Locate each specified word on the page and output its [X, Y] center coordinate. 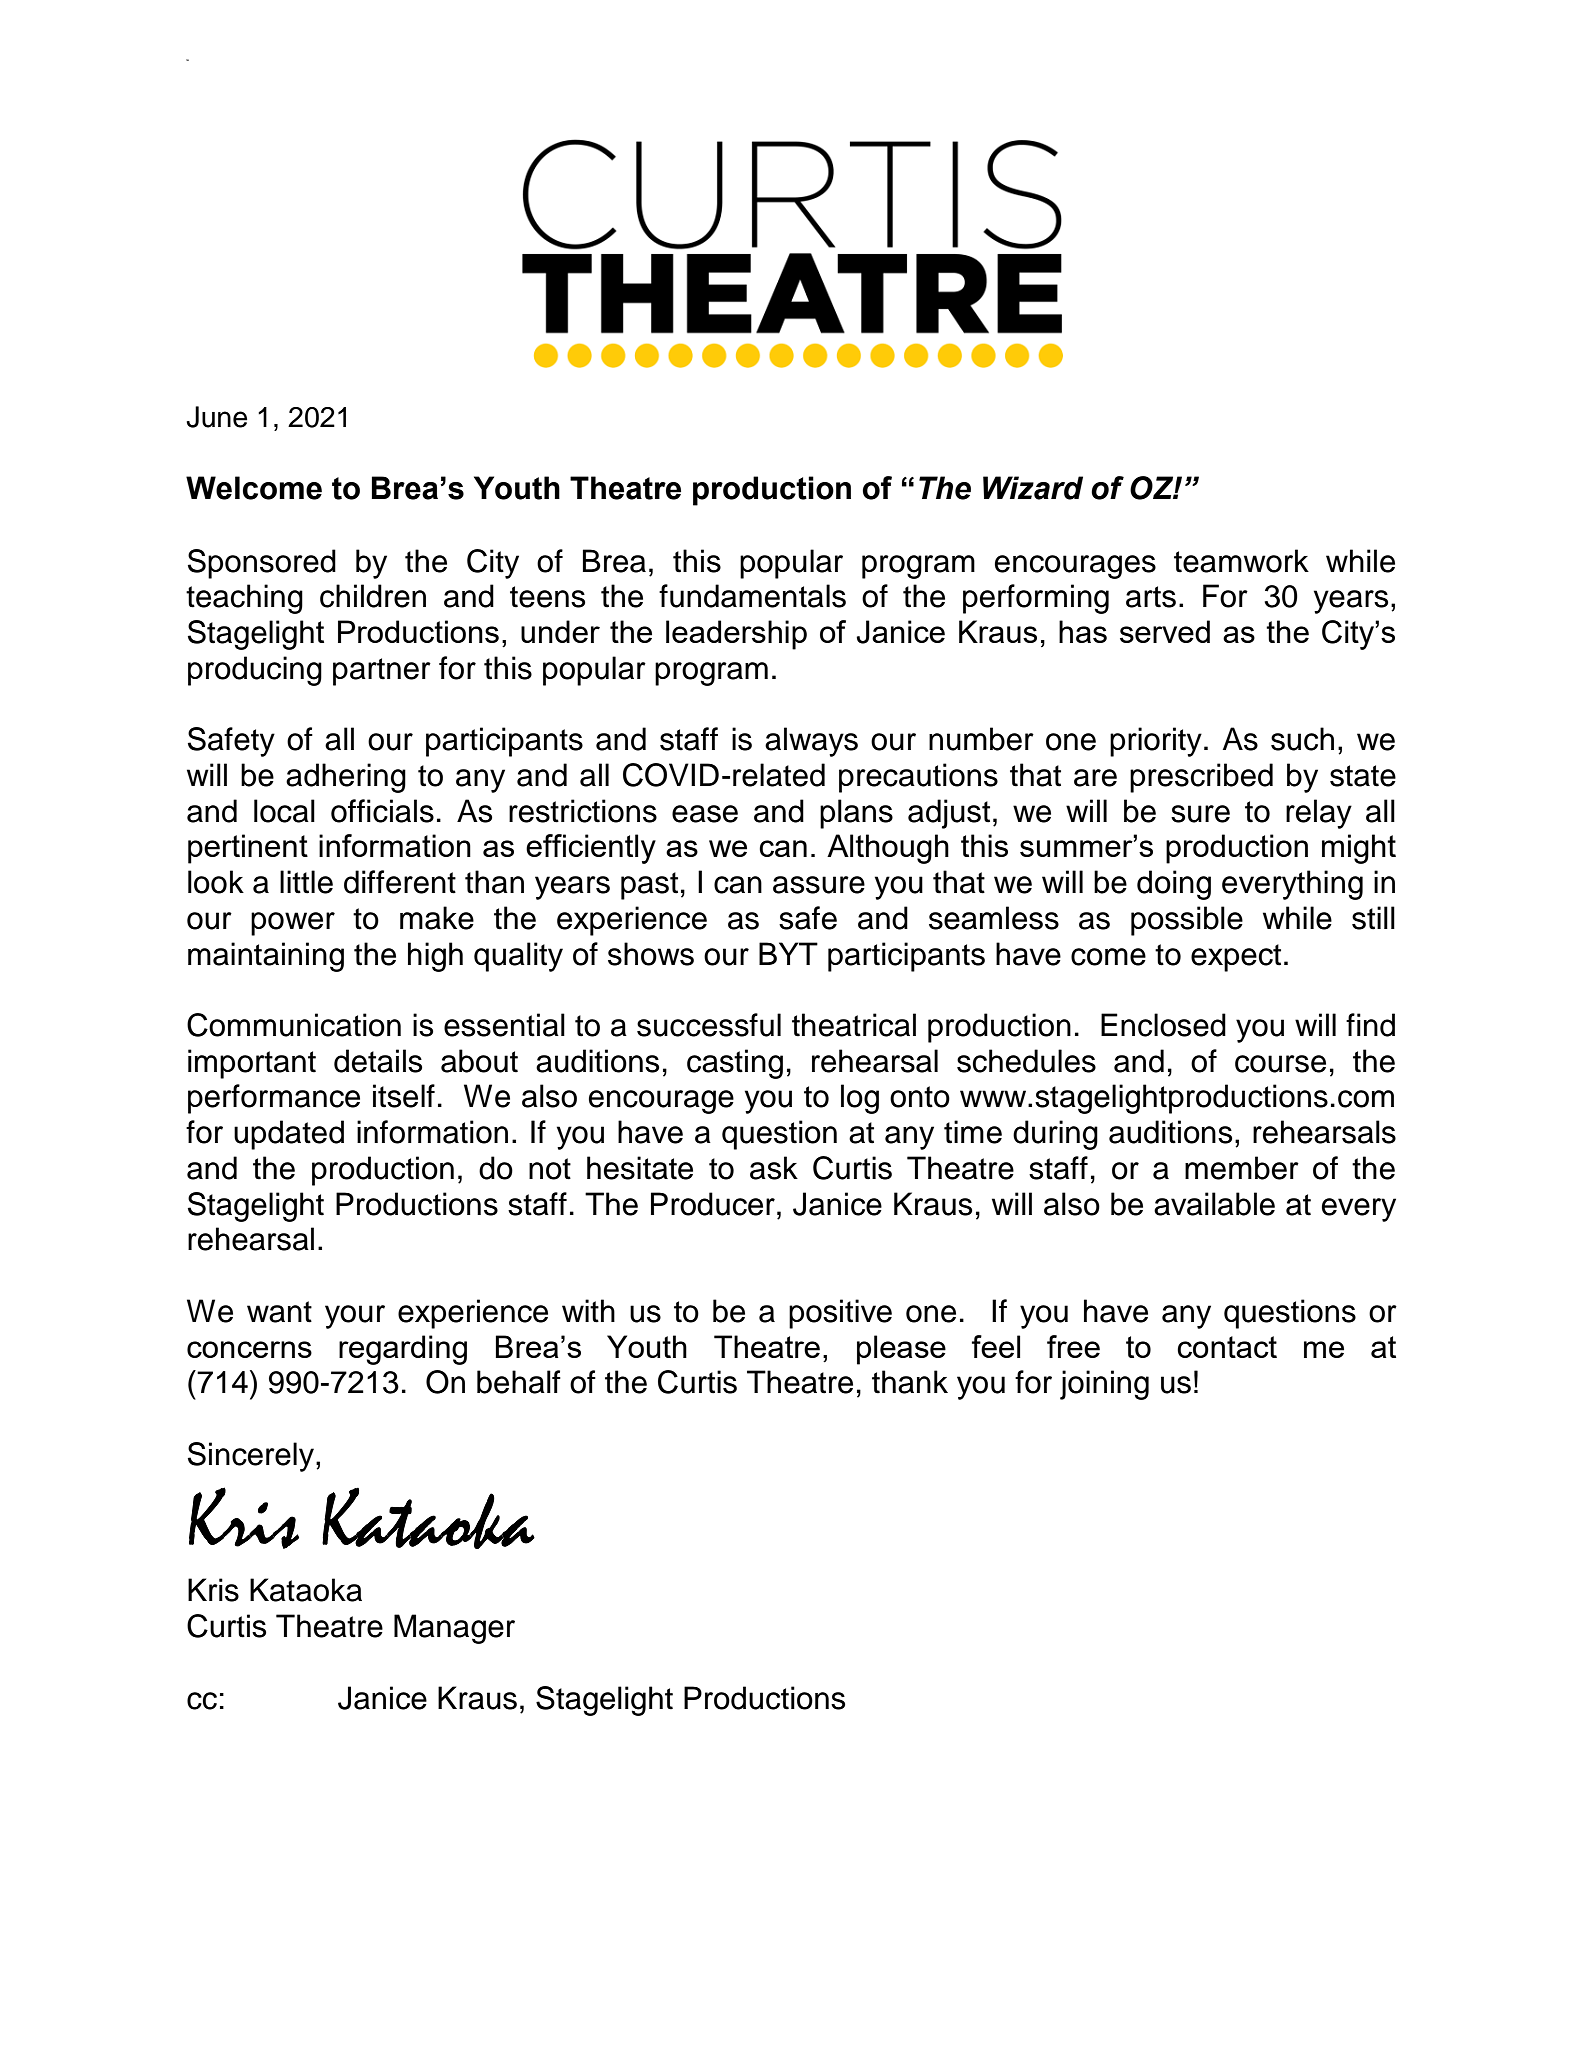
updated [289, 1135]
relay [1319, 814]
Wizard [1033, 488]
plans [856, 814]
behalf [519, 1382]
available [1214, 1204]
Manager [454, 1629]
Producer [713, 1204]
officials [382, 811]
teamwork [1241, 561]
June [216, 417]
